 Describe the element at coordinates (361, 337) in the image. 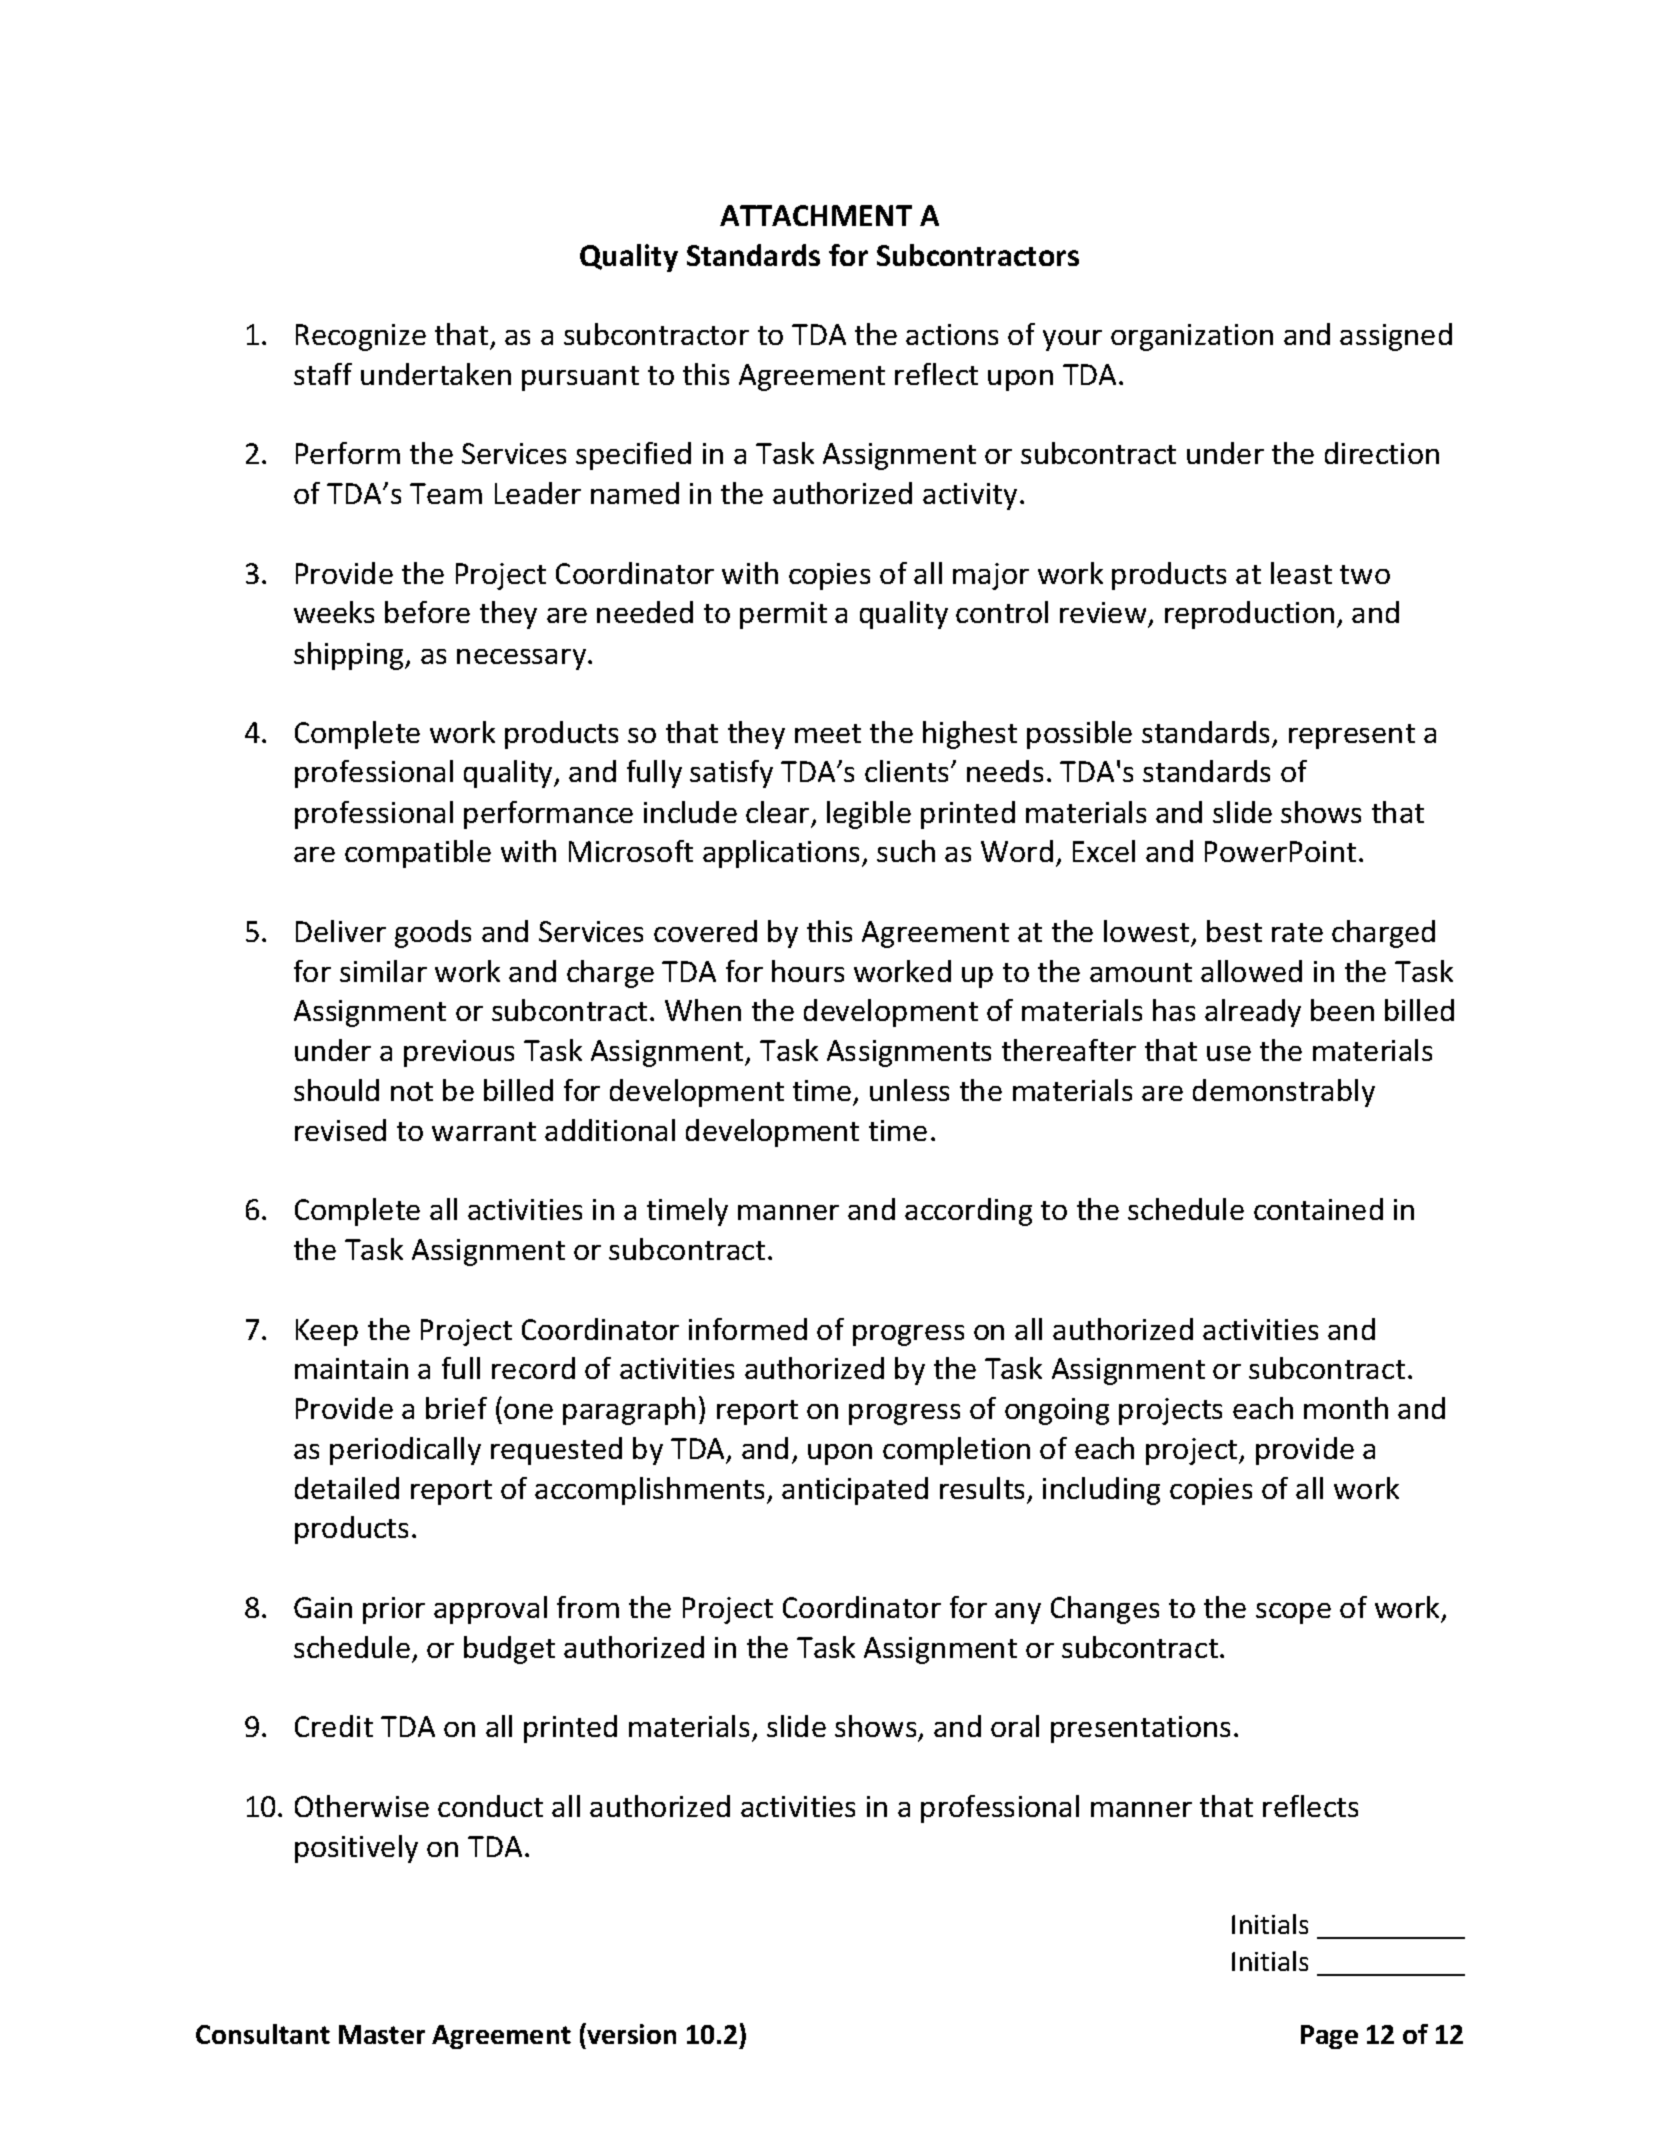

I see `Recognize` at that location.
